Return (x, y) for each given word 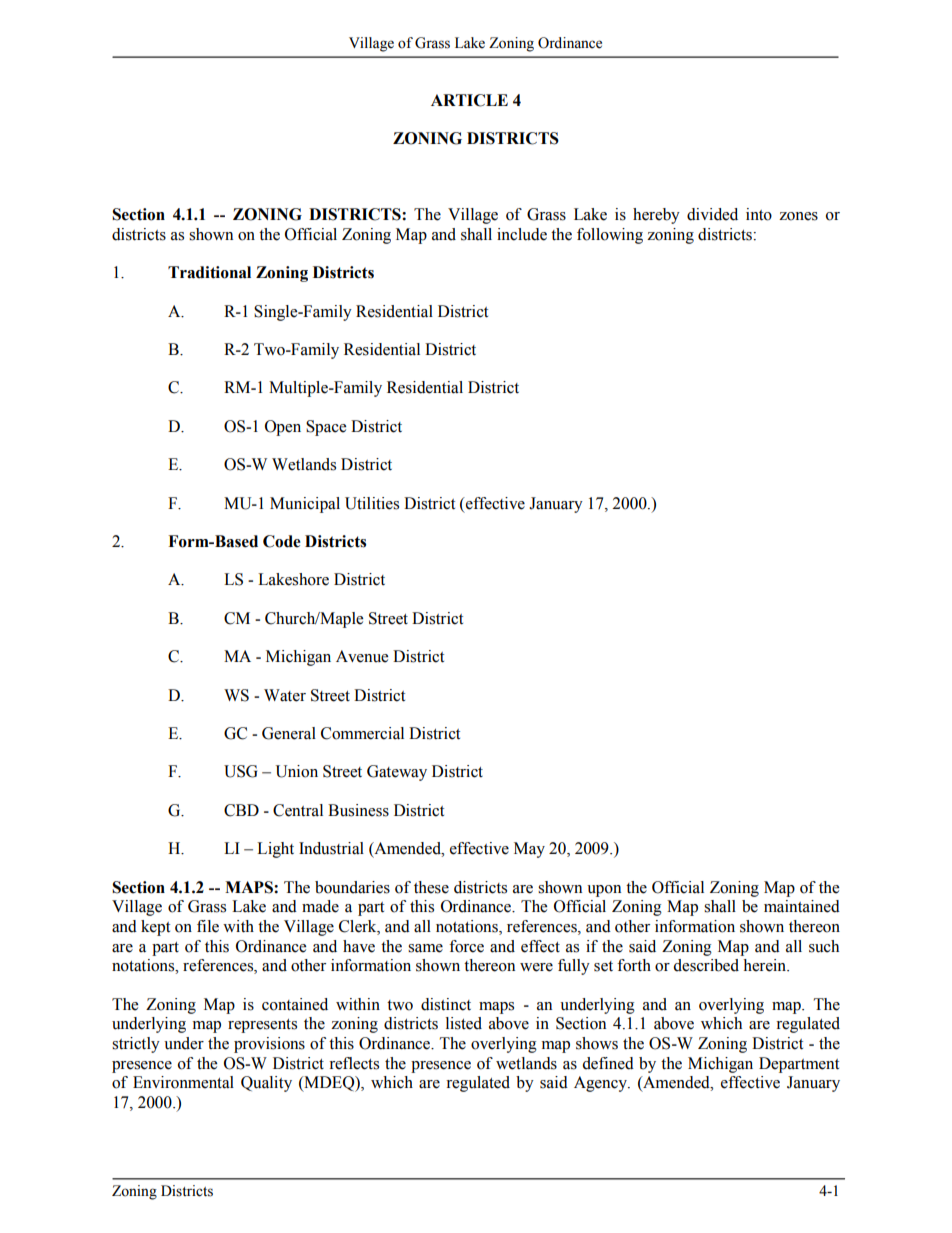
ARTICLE (469, 100)
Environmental (183, 1082)
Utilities (372, 503)
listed (464, 1023)
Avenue (362, 656)
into (759, 214)
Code (282, 541)
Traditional (209, 272)
